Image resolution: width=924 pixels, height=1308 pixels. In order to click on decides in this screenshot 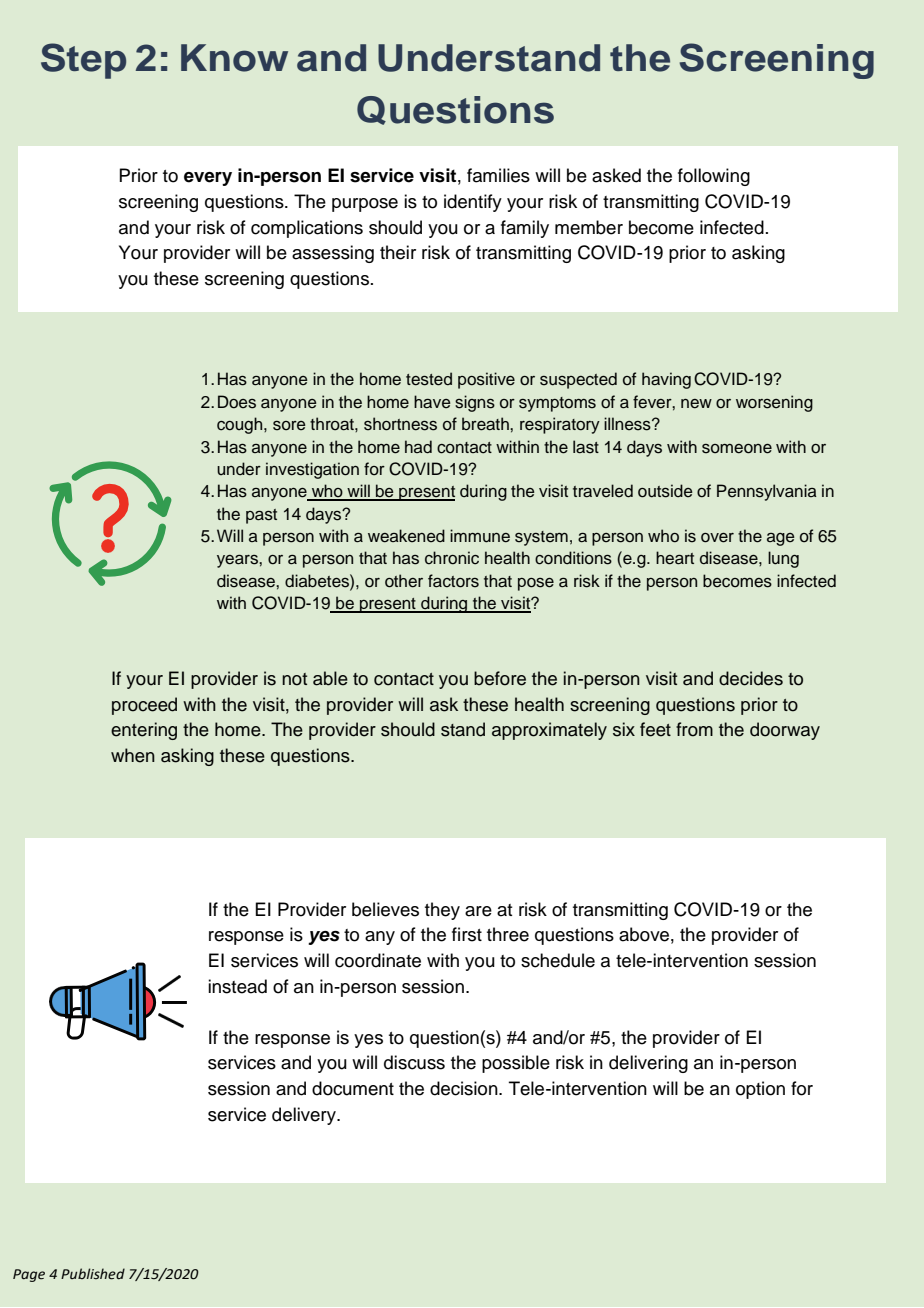, I will do `click(751, 678)`.
